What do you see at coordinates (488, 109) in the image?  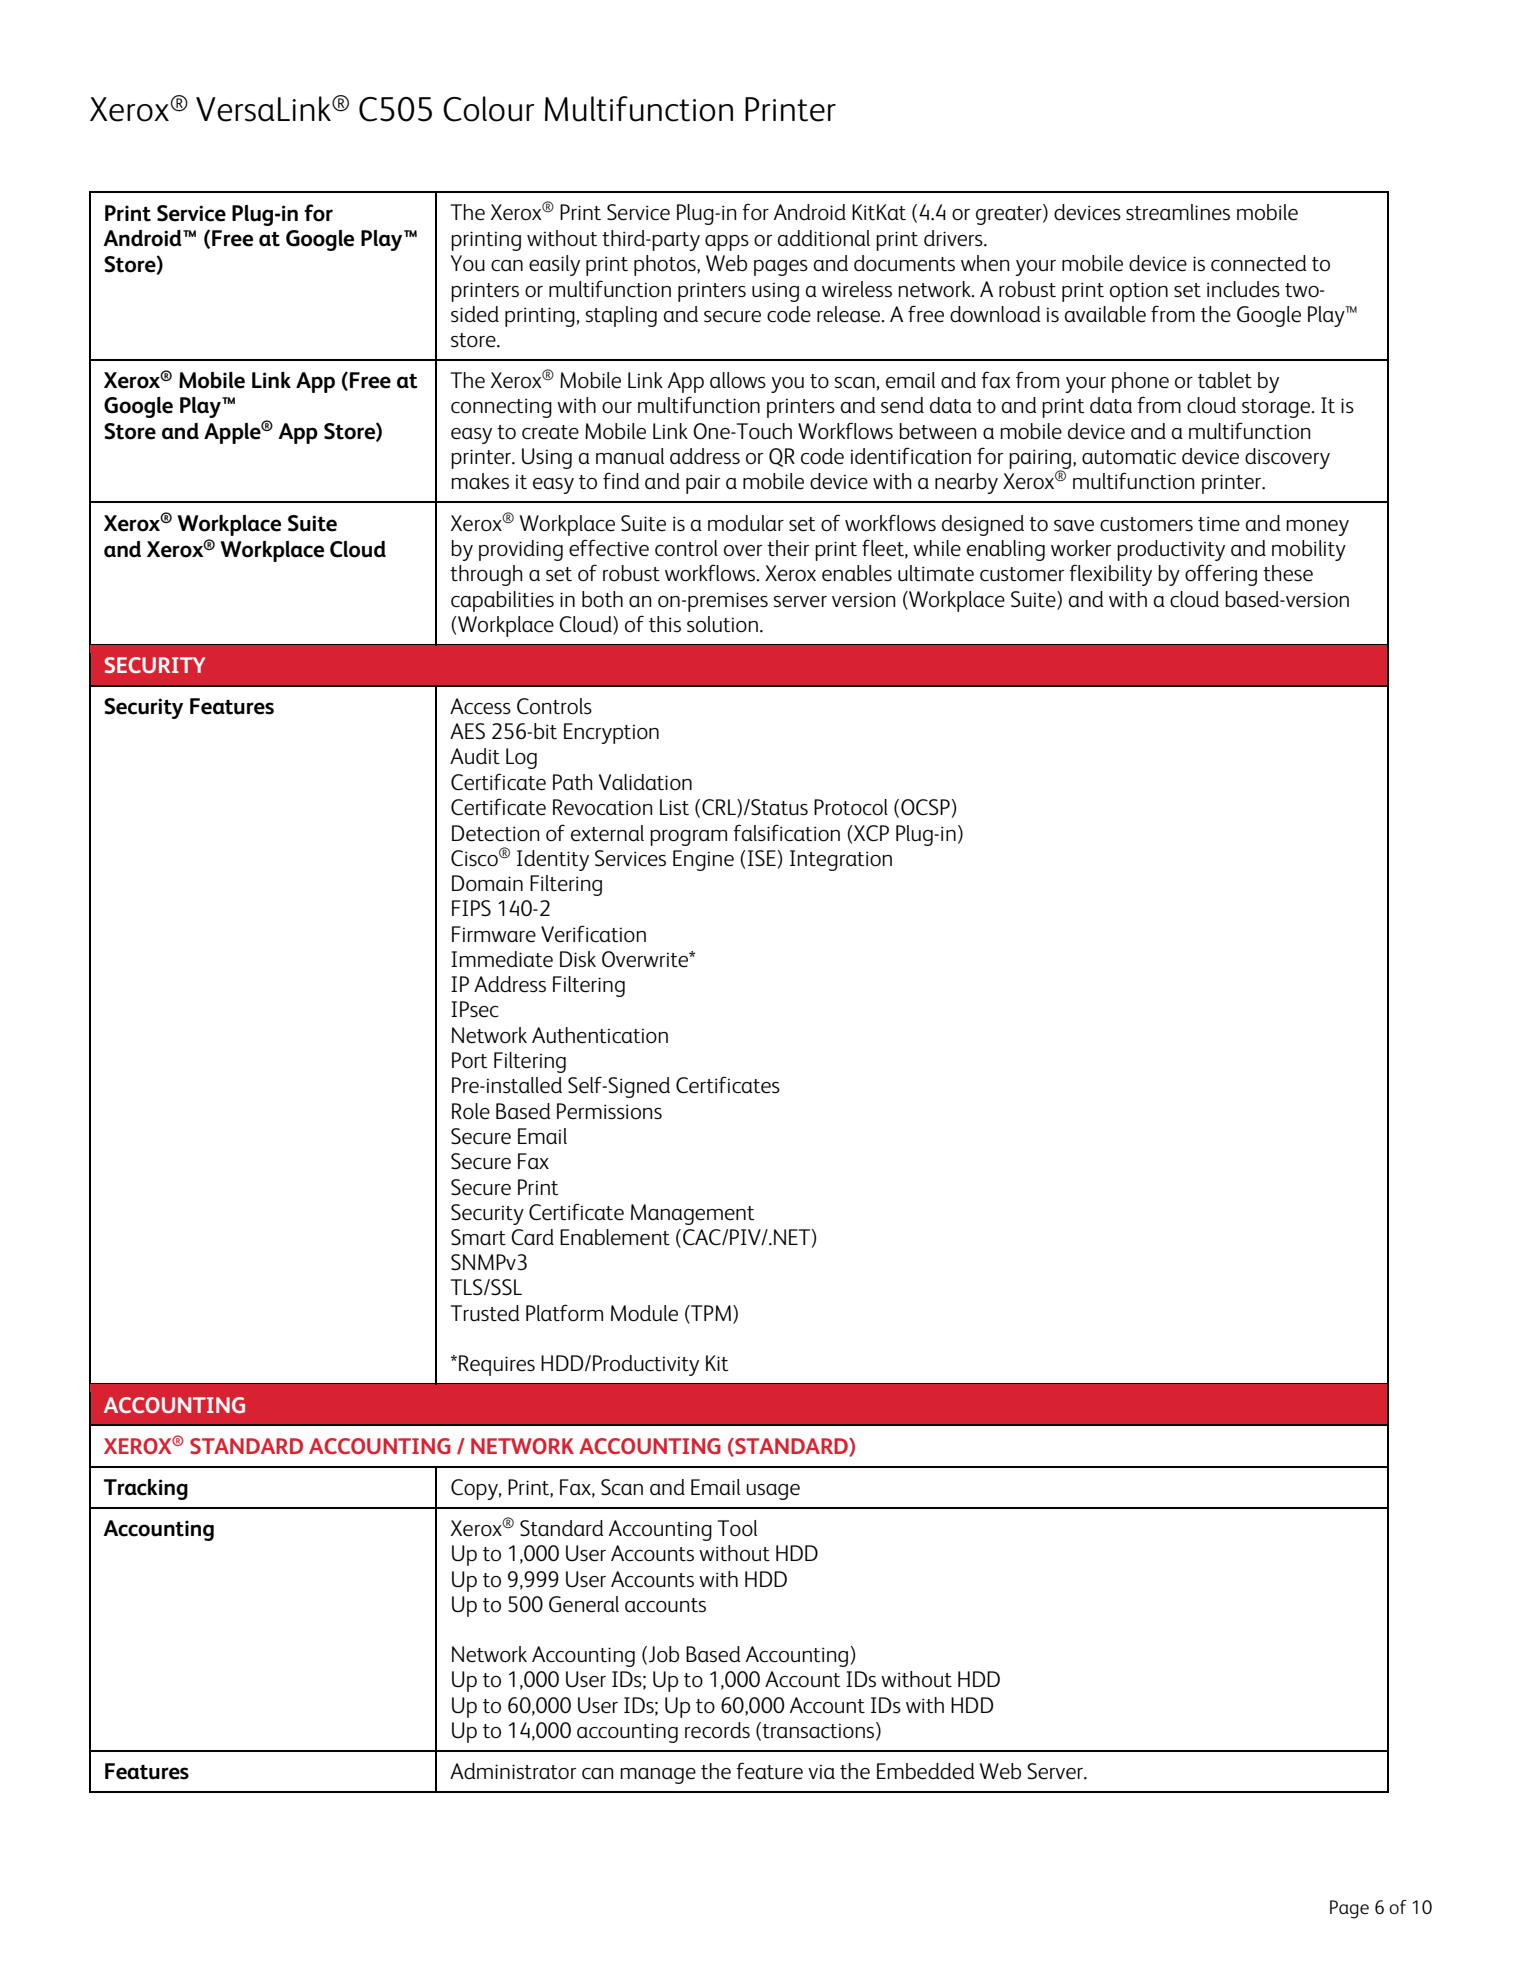 I see `Colour` at bounding box center [488, 109].
